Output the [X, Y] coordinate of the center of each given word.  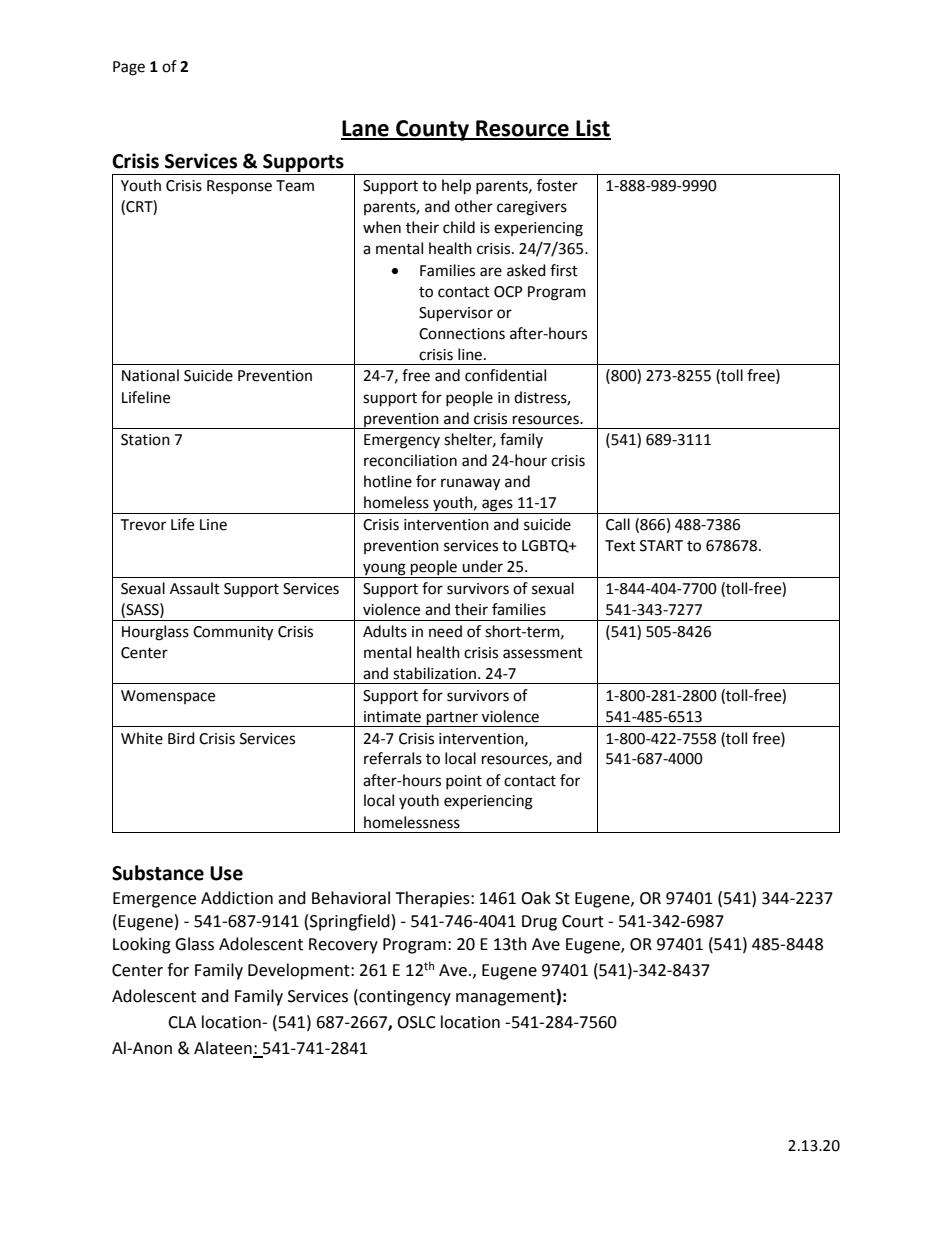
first [564, 270]
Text [620, 546]
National [150, 375]
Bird [181, 738]
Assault [195, 588]
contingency [404, 997]
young [384, 570]
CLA [182, 1022]
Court [583, 921]
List [593, 129]
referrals [393, 758]
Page [129, 68]
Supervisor [456, 314]
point [464, 782]
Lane [366, 129]
